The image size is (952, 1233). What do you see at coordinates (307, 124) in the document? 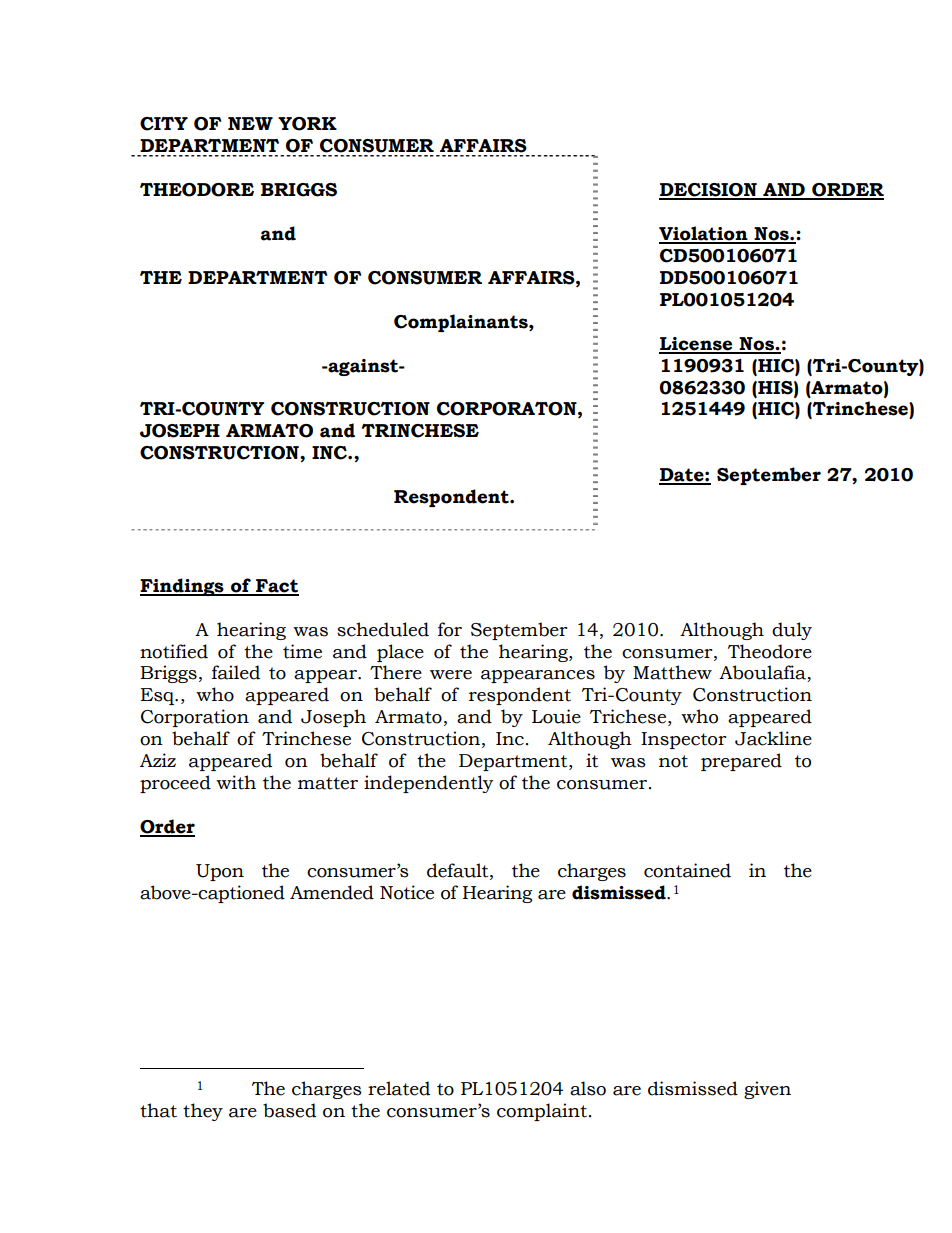
I see `YORK` at bounding box center [307, 124].
